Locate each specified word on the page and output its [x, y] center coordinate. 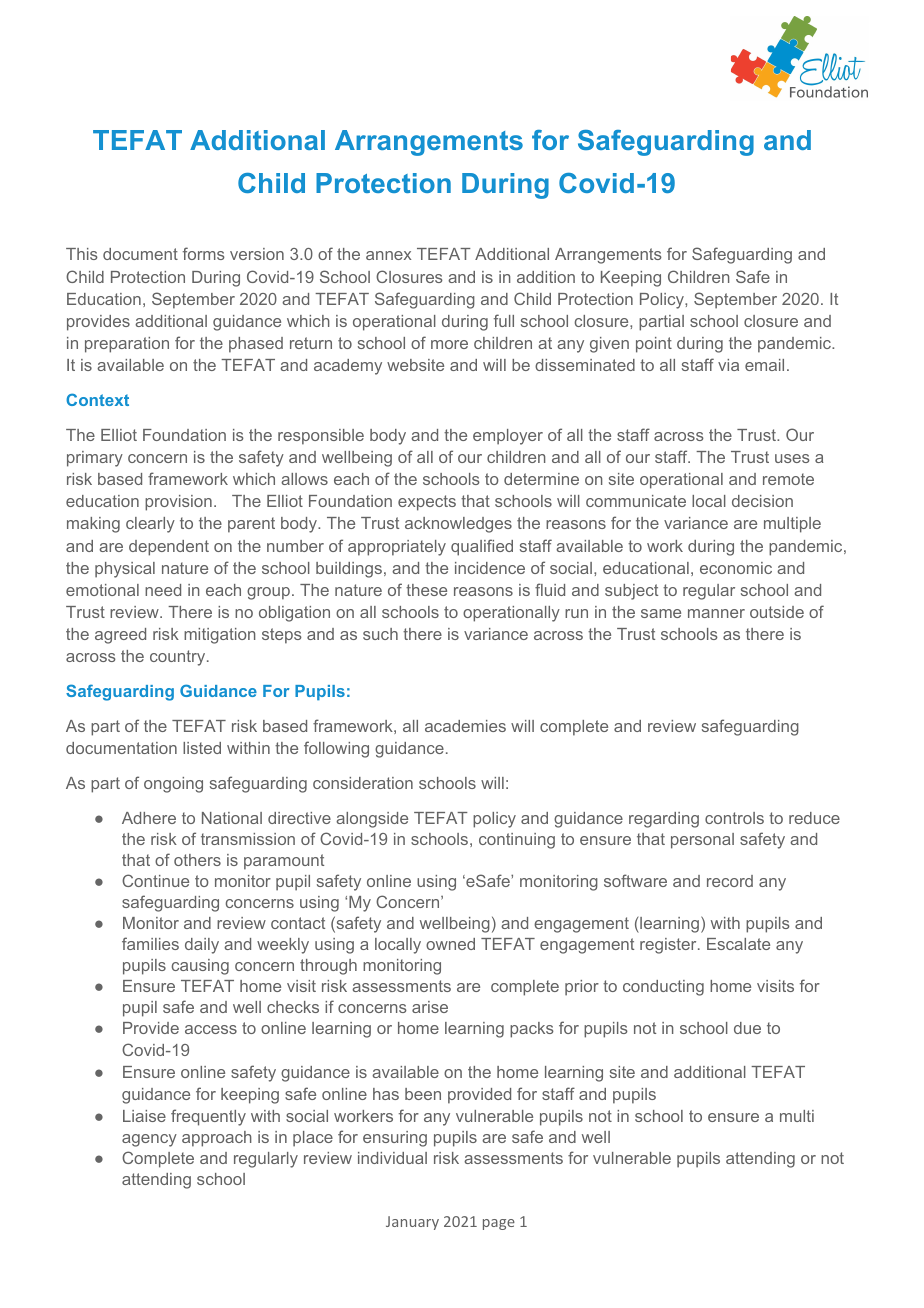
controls [734, 818]
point [654, 345]
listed [202, 748]
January [412, 1223]
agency [149, 1140]
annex [388, 255]
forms [204, 253]
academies [465, 726]
